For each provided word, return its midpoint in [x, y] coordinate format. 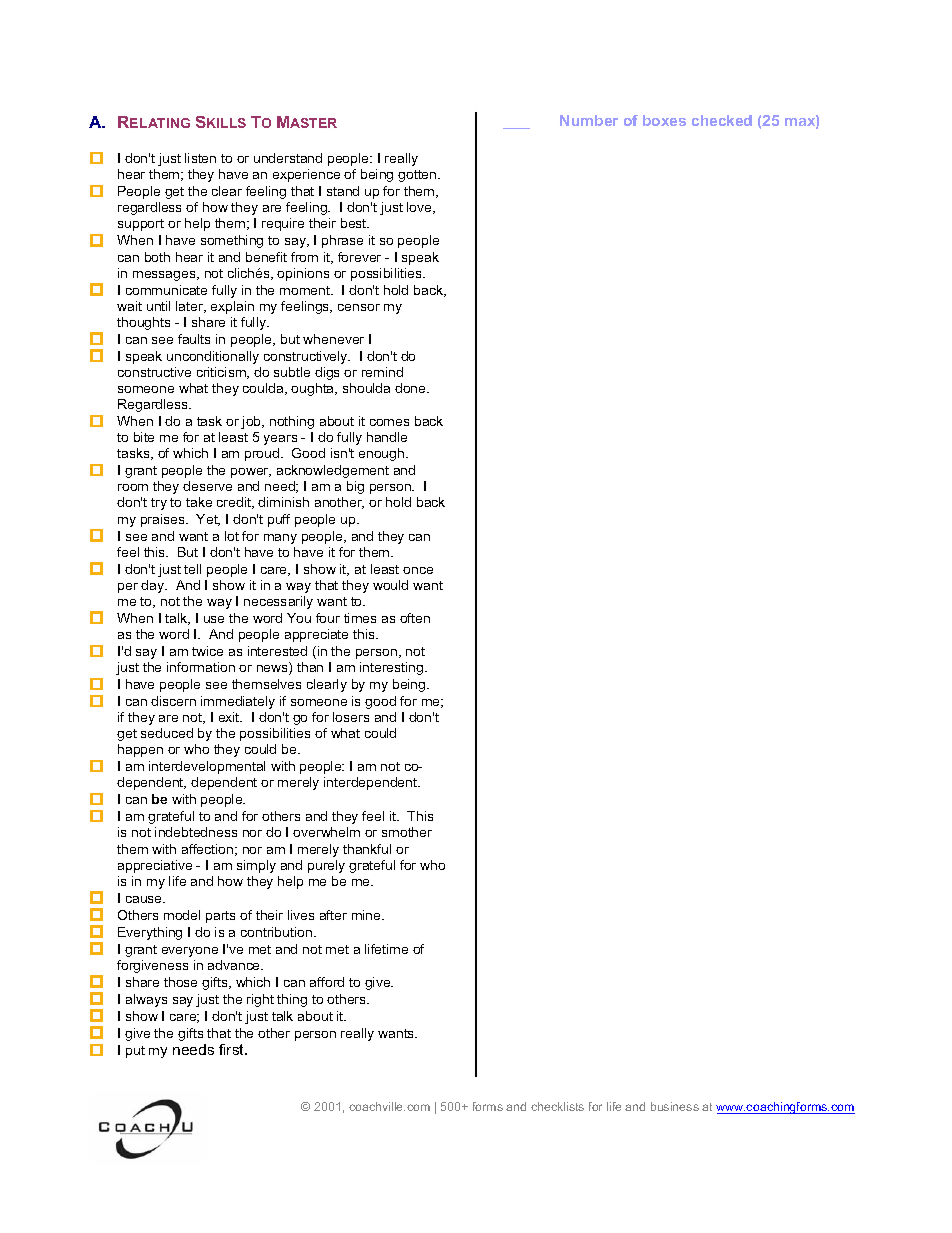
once [418, 570]
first [233, 1049]
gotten [418, 176]
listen [200, 158]
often [415, 618]
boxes [664, 120]
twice [207, 651]
